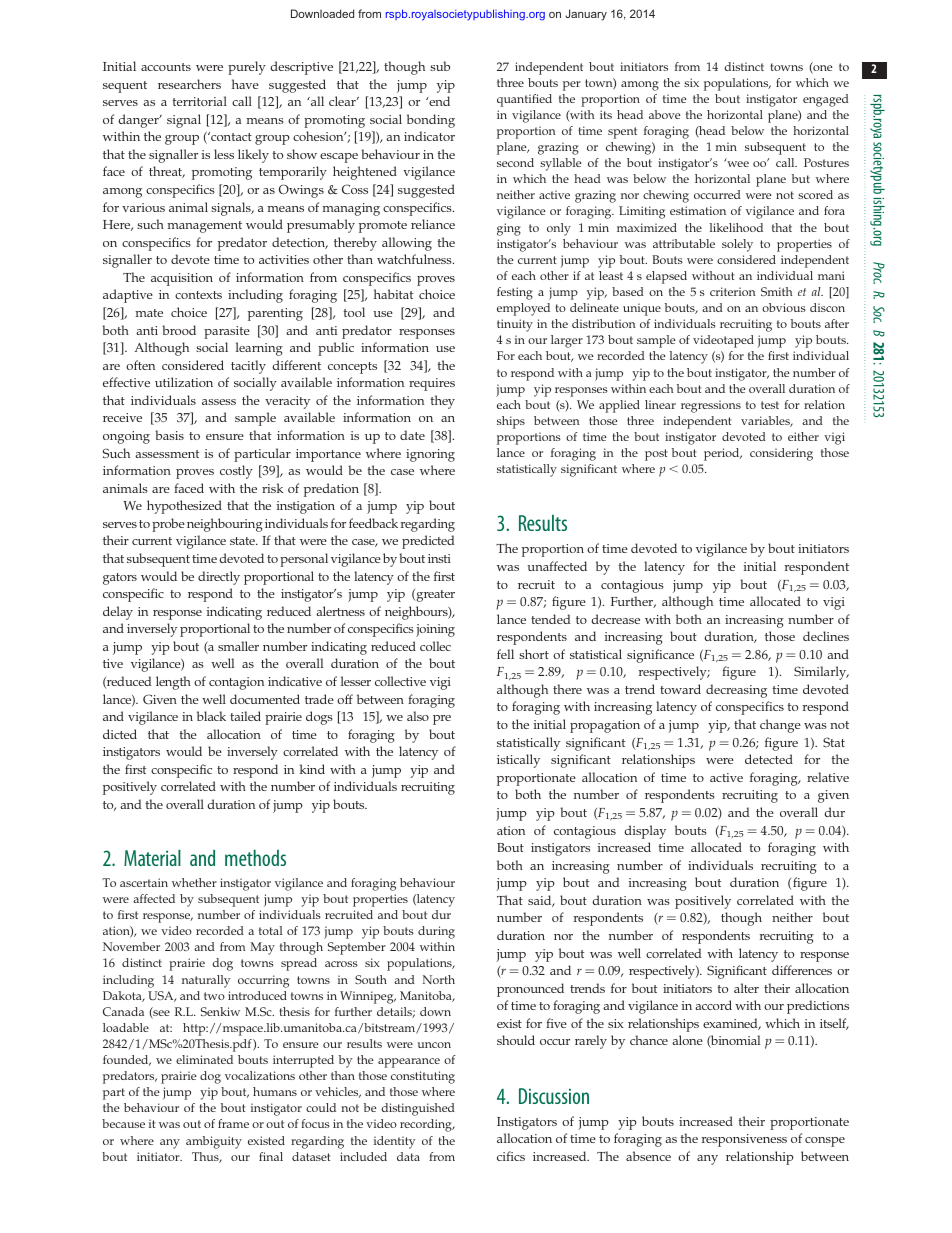 The height and width of the screenshot is (1233, 952). Describe the element at coordinates (744, 1140) in the screenshot. I see `responsiveness` at that location.
